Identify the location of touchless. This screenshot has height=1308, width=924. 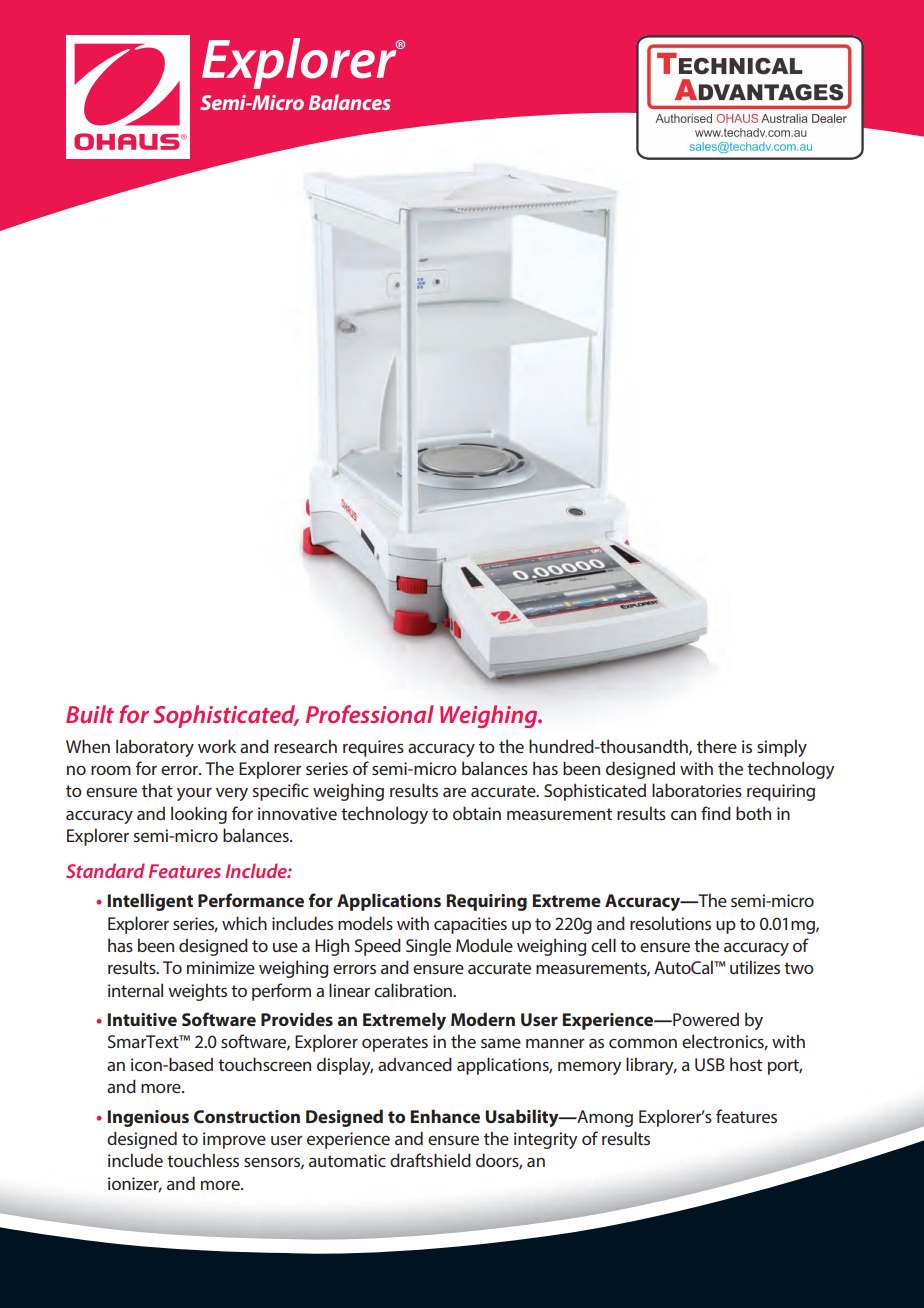
(203, 1160).
